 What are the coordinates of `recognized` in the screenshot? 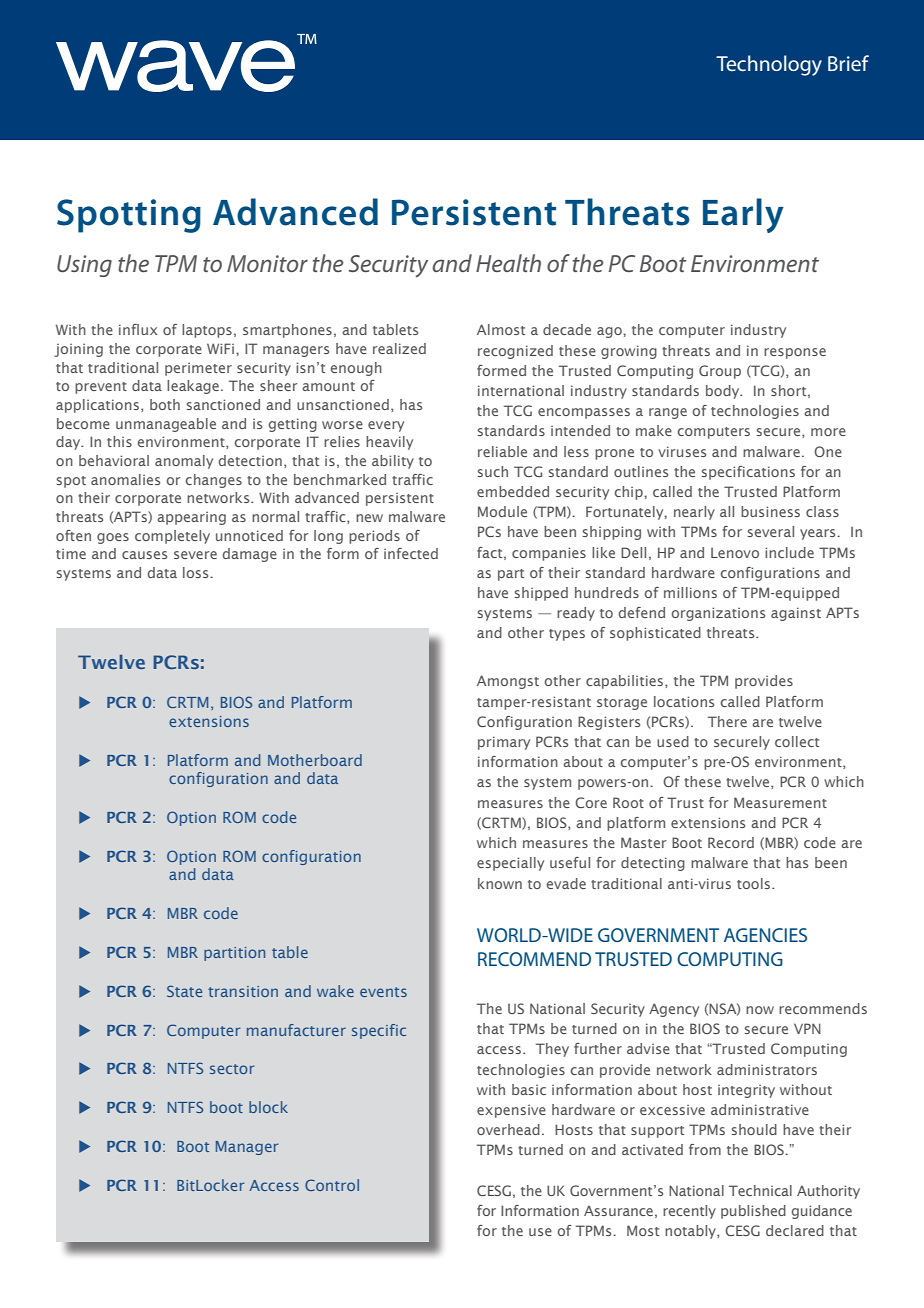 It's located at (515, 352).
